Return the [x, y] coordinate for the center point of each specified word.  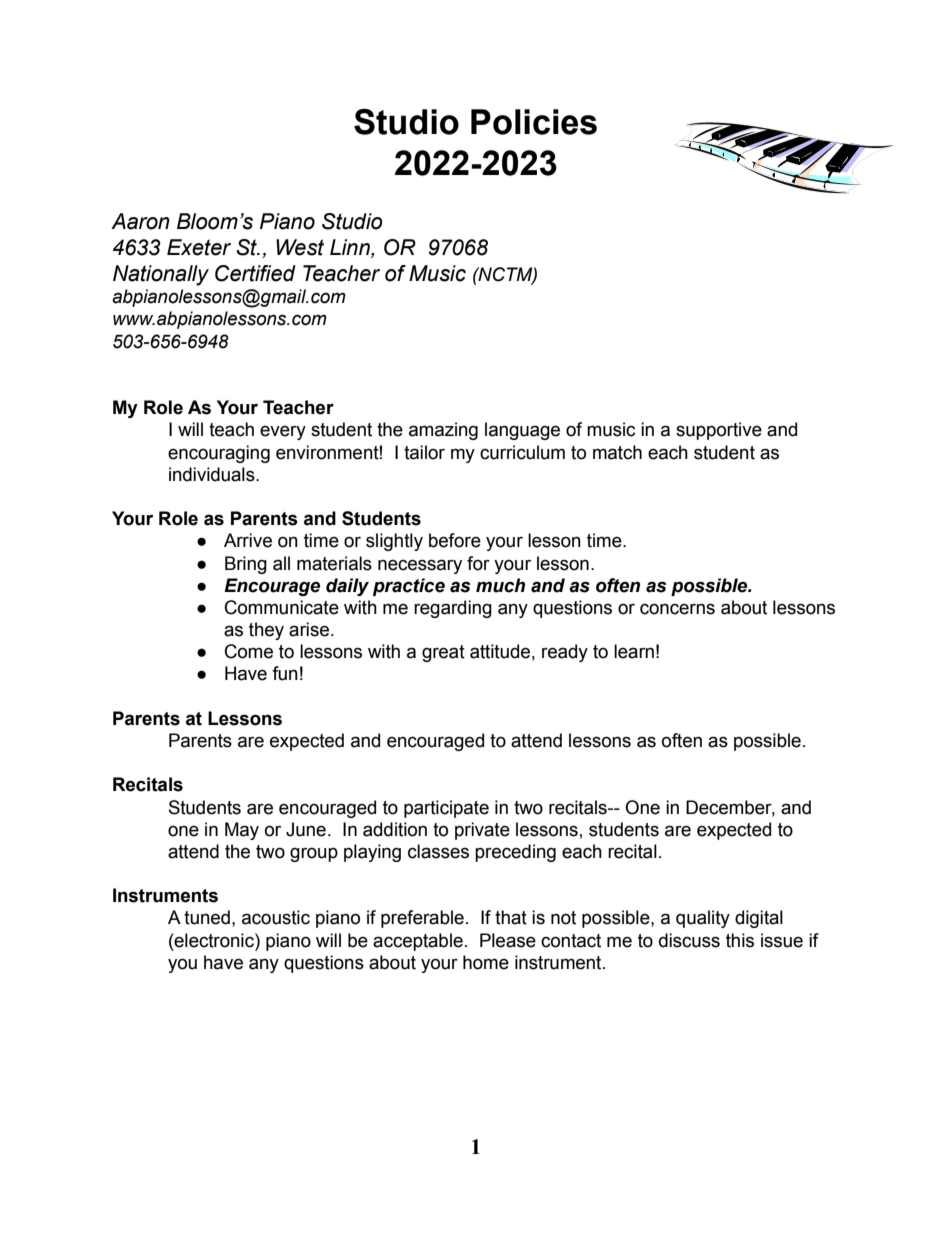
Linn [351, 247]
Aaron [140, 221]
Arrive [248, 540]
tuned [207, 917]
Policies [534, 122]
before [455, 540]
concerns [677, 609]
